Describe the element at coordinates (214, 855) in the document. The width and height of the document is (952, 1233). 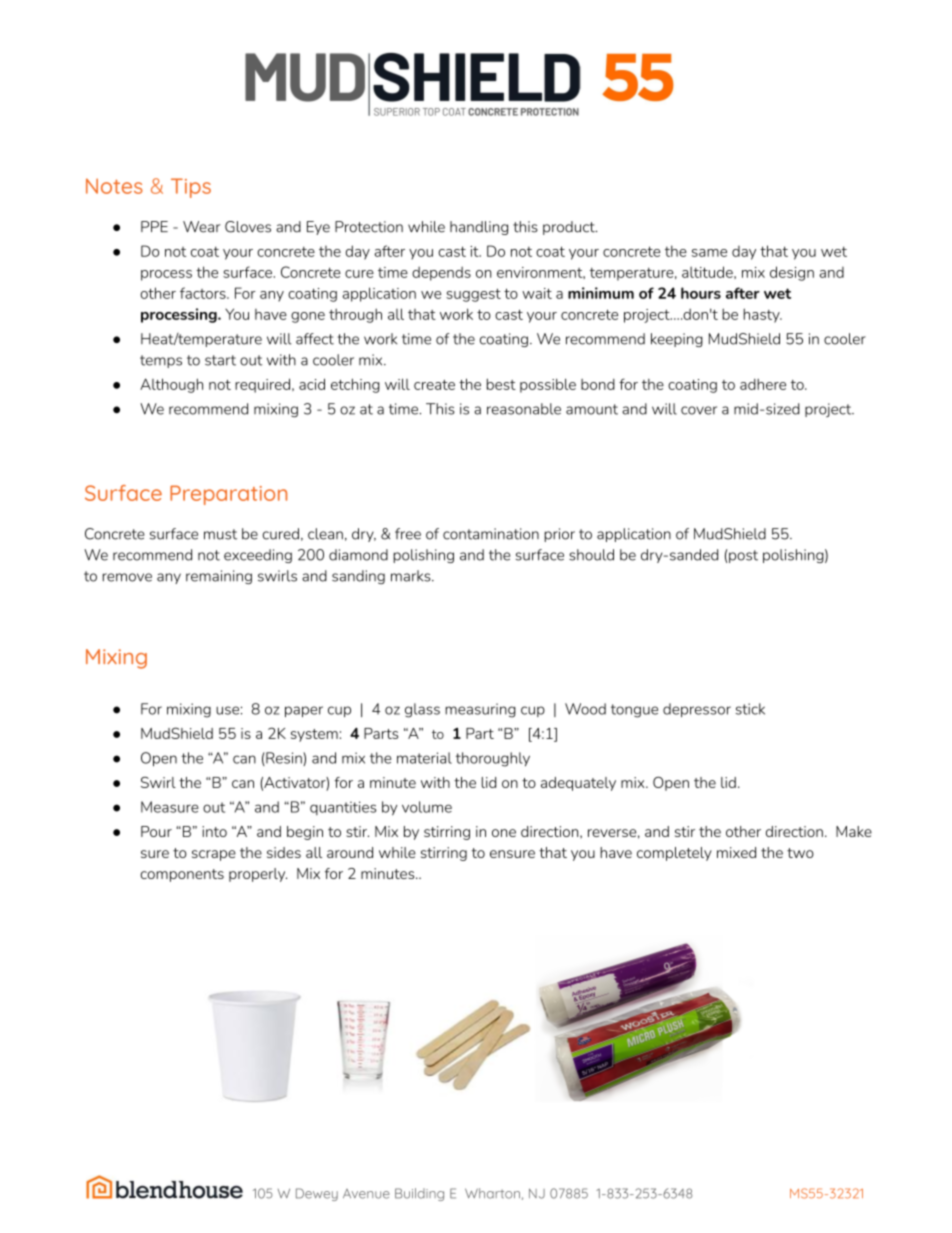
I see `scrape` at that location.
